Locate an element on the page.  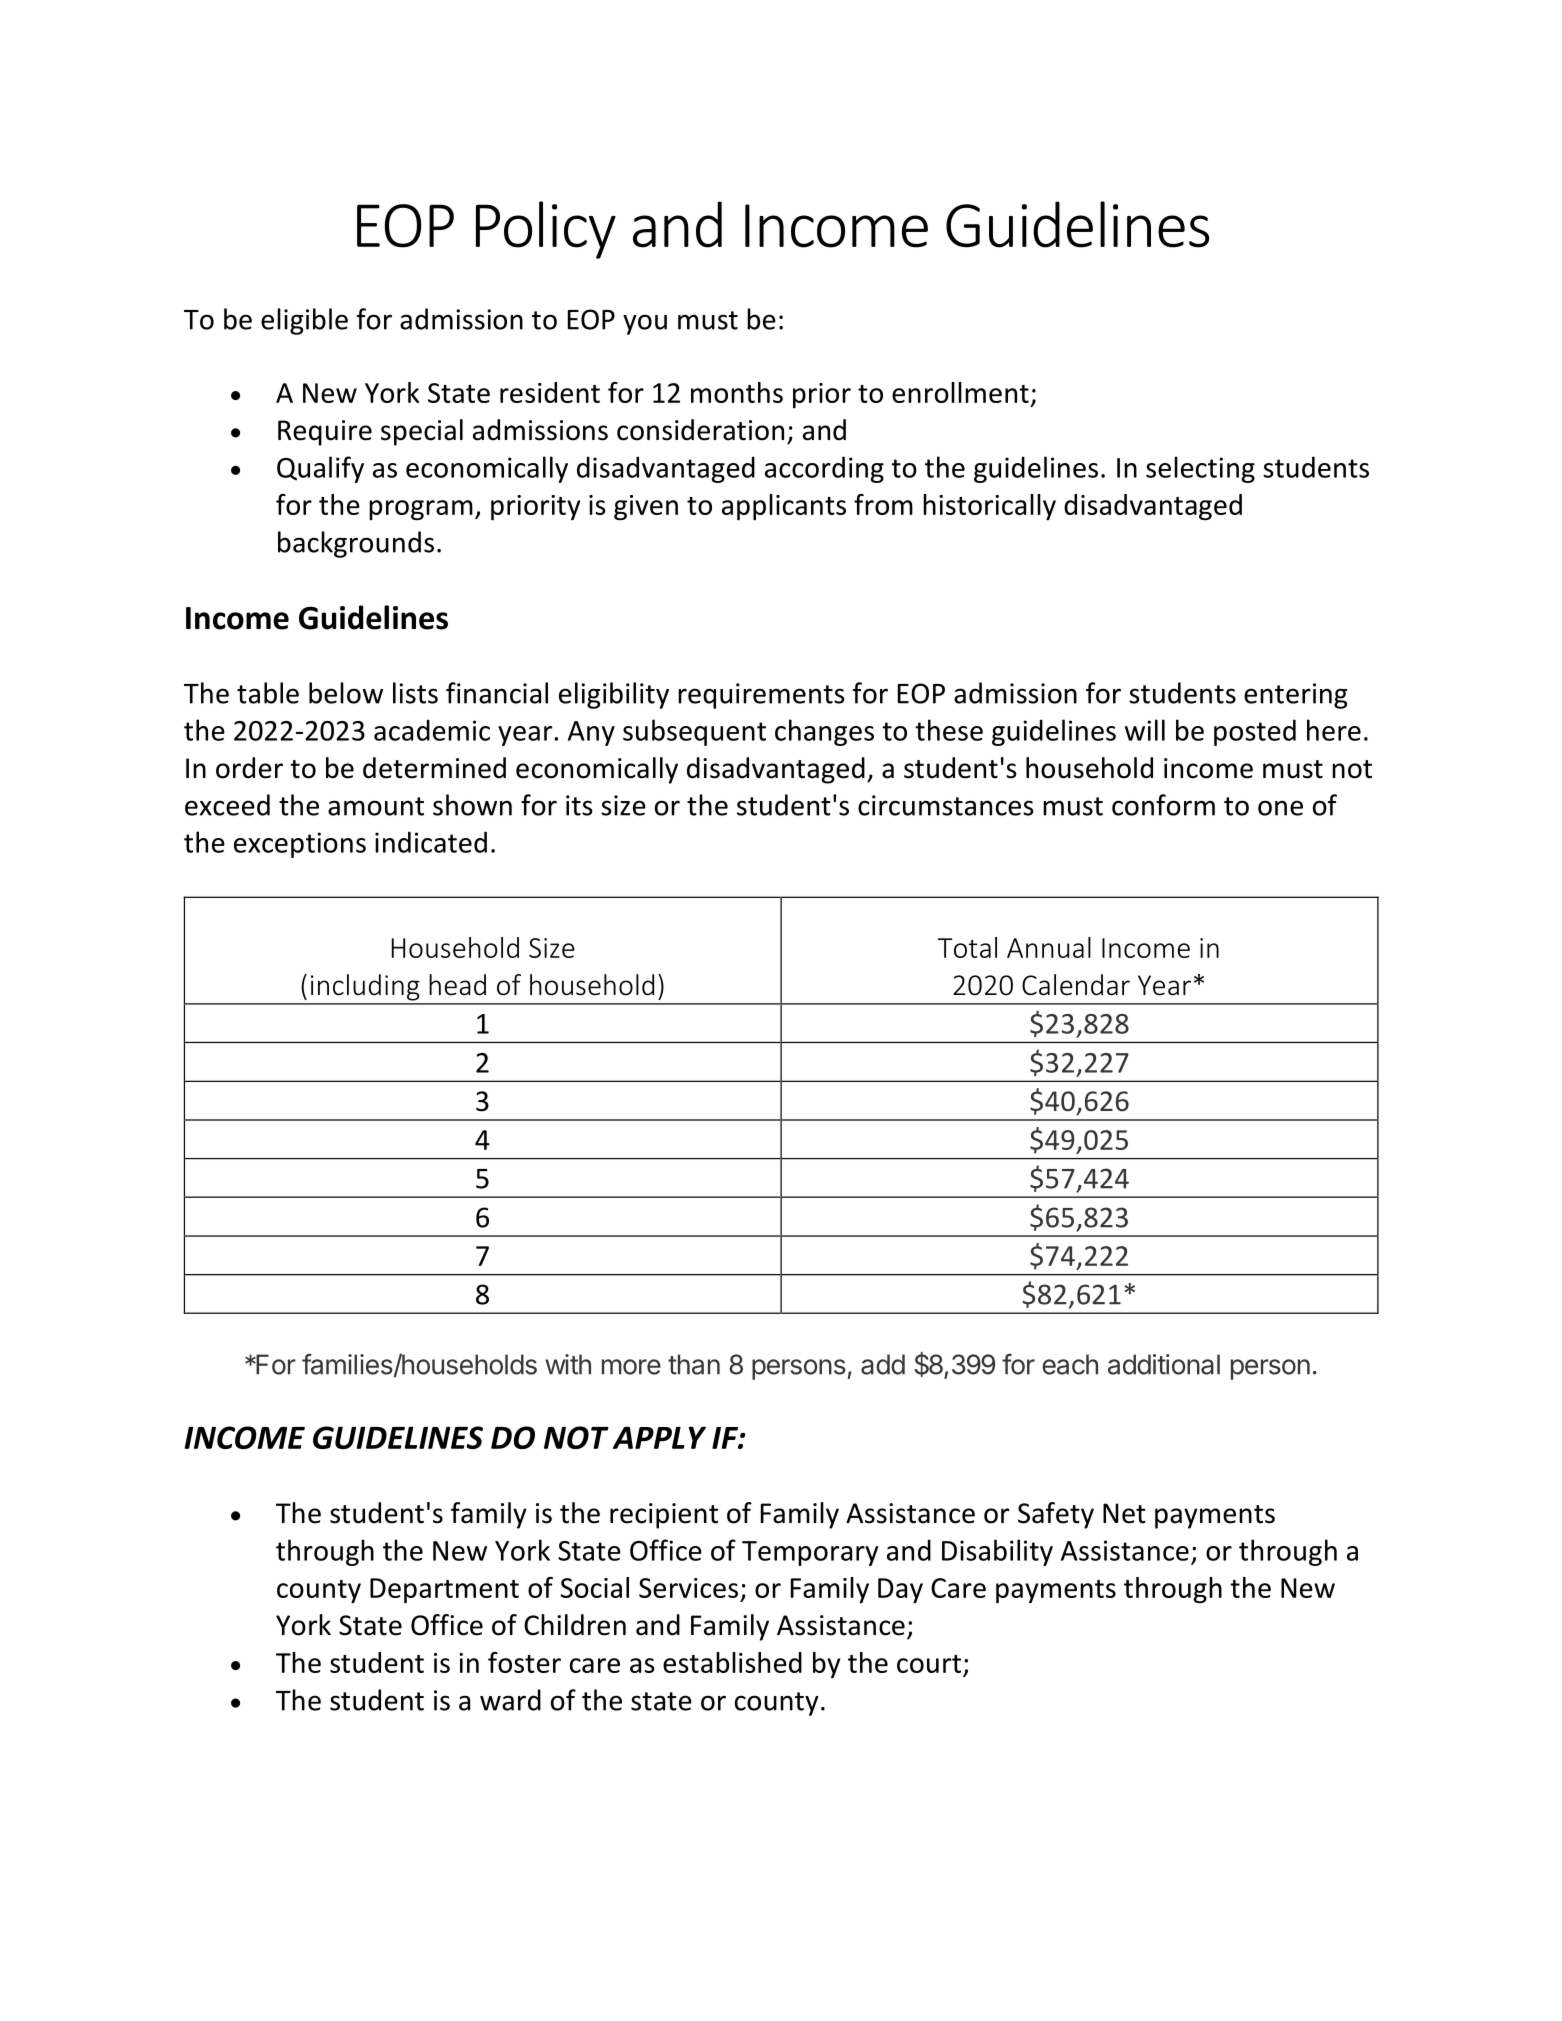
Annual is located at coordinates (1049, 947).
